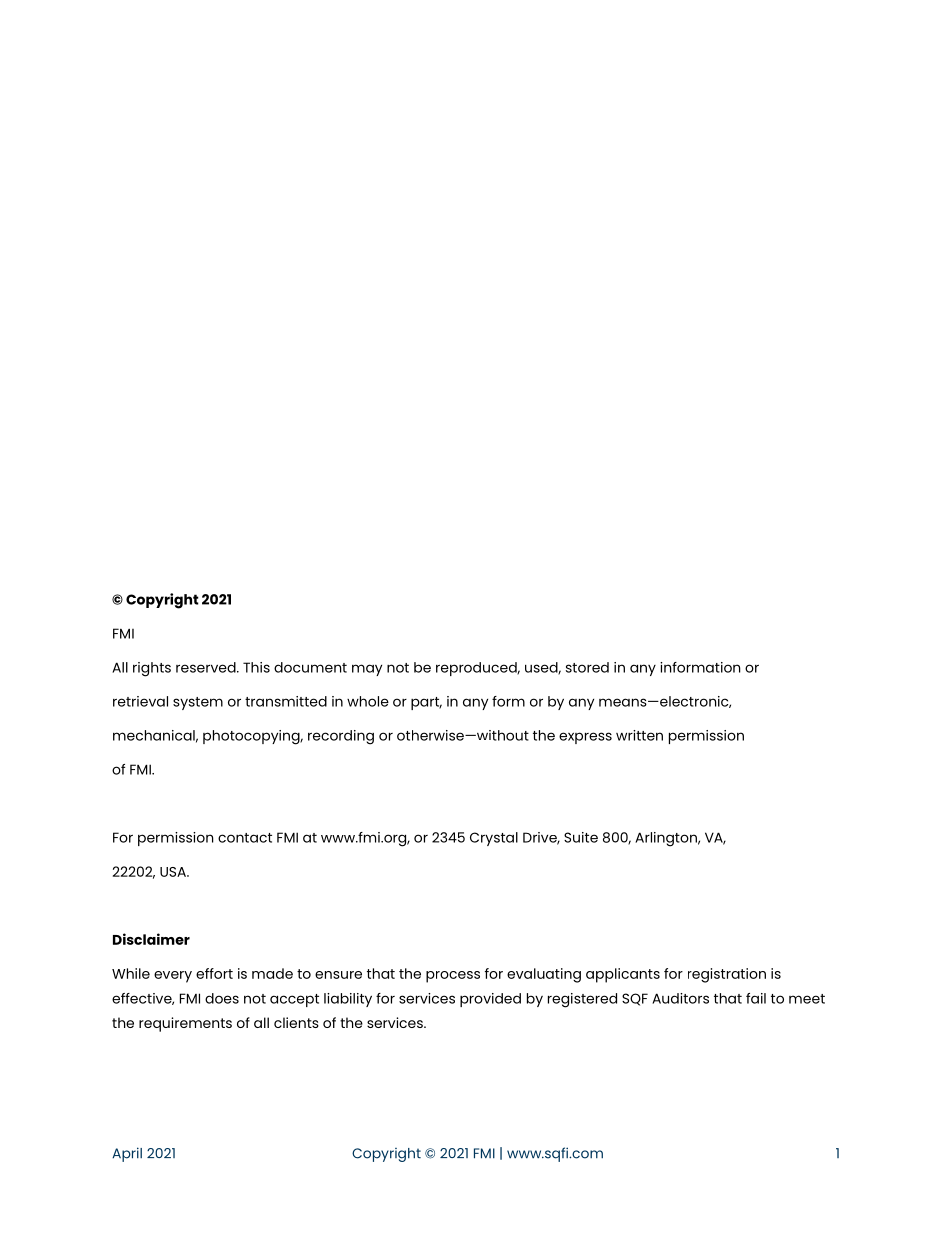 This screenshot has height=1233, width=952. Describe the element at coordinates (207, 667) in the screenshot. I see `reserved` at that location.
